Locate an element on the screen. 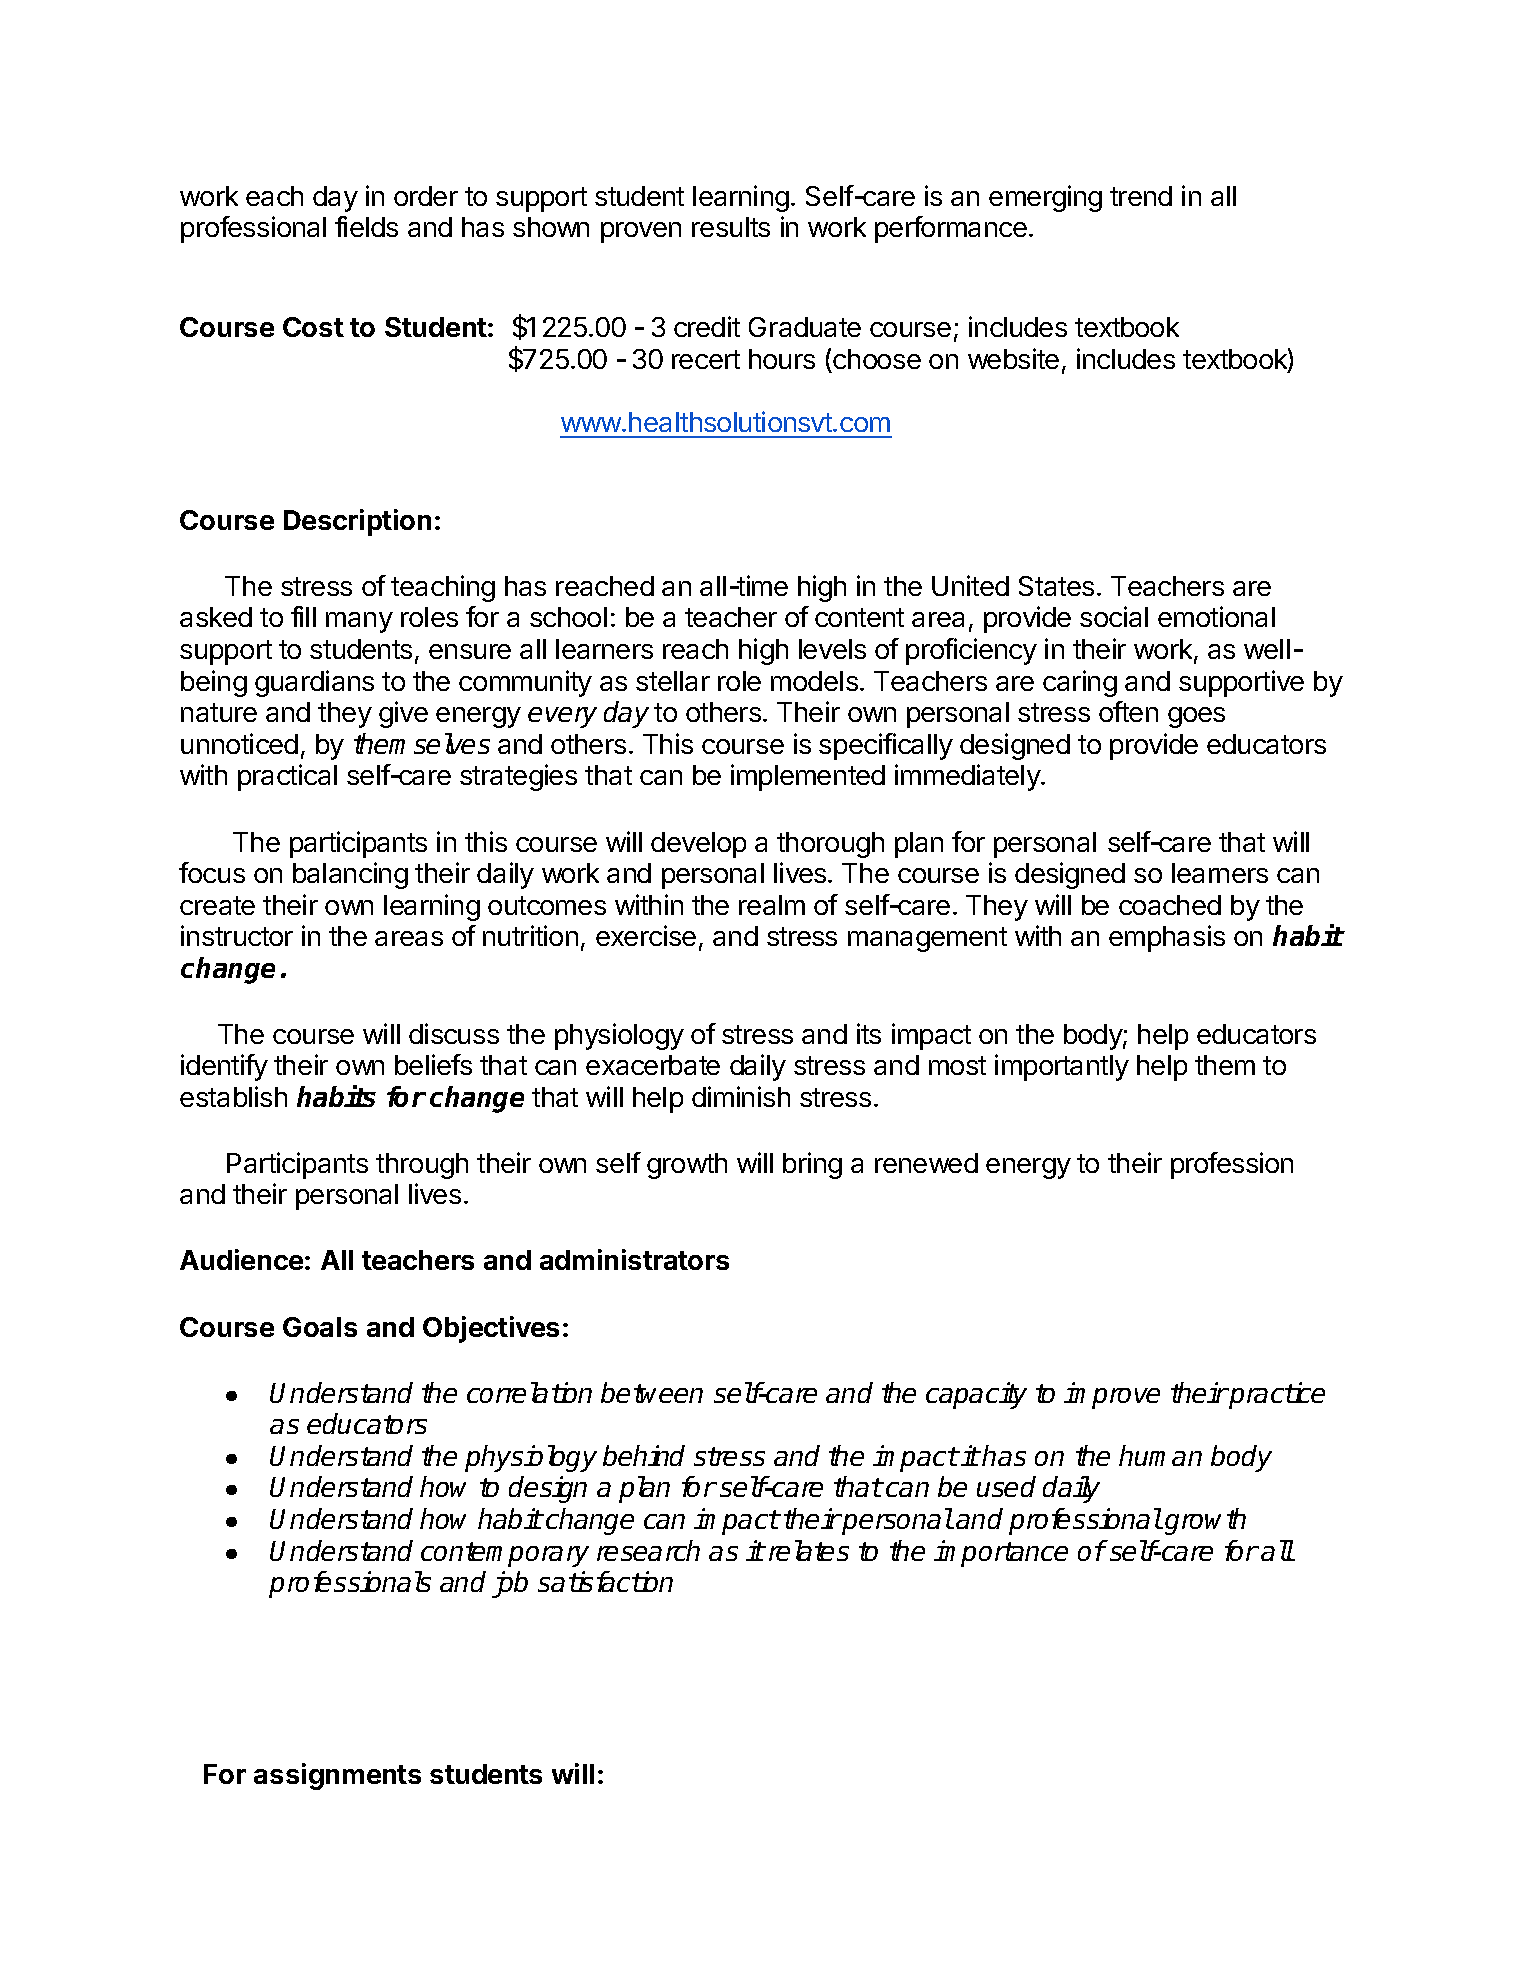 The image size is (1527, 1977). assignments is located at coordinates (337, 1776).
